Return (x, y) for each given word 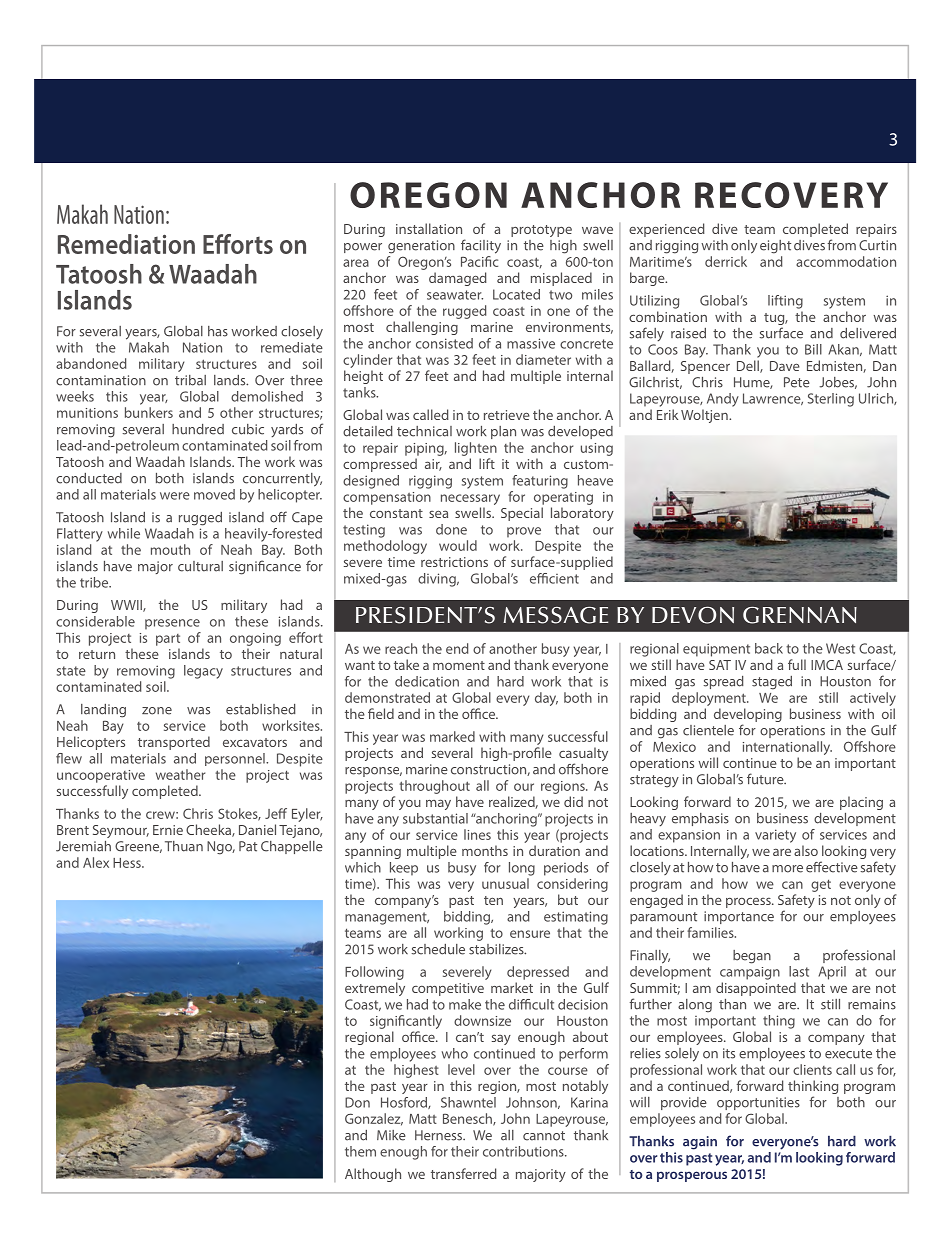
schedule (438, 949)
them (360, 1151)
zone (157, 711)
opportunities (758, 1103)
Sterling (831, 400)
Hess (128, 863)
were (175, 496)
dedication (427, 681)
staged (772, 683)
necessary (470, 499)
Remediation (126, 244)
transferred (464, 1173)
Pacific (479, 261)
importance (739, 917)
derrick (726, 261)
